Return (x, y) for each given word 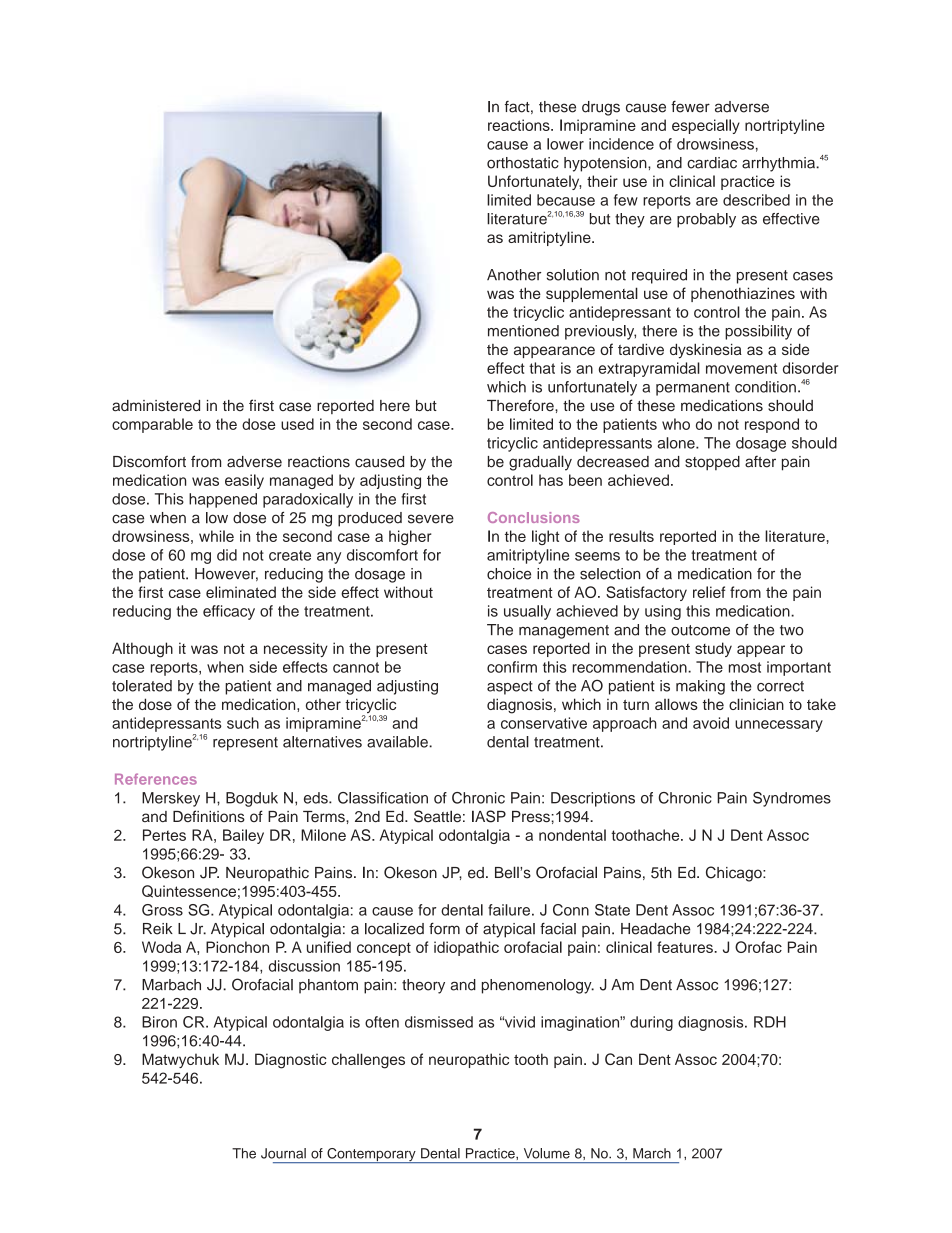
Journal (283, 1153)
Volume (547, 1153)
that (542, 368)
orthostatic (523, 163)
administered (156, 406)
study (713, 649)
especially (706, 126)
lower (565, 144)
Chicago (735, 874)
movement (741, 368)
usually (527, 612)
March (652, 1153)
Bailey (243, 836)
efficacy (229, 612)
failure (509, 910)
